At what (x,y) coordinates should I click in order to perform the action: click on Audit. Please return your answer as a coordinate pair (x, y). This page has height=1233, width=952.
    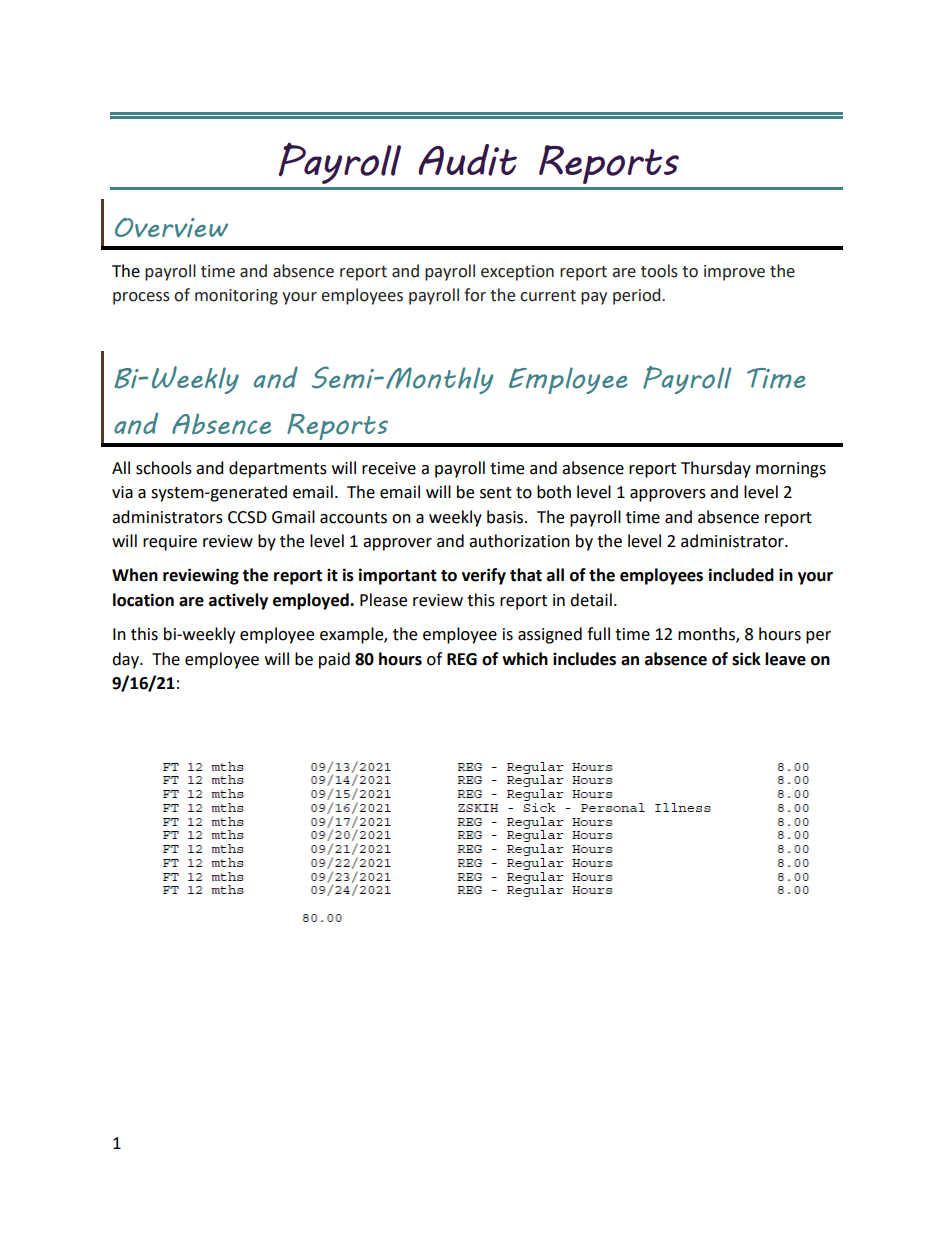
    Looking at the image, I should click on (468, 160).
